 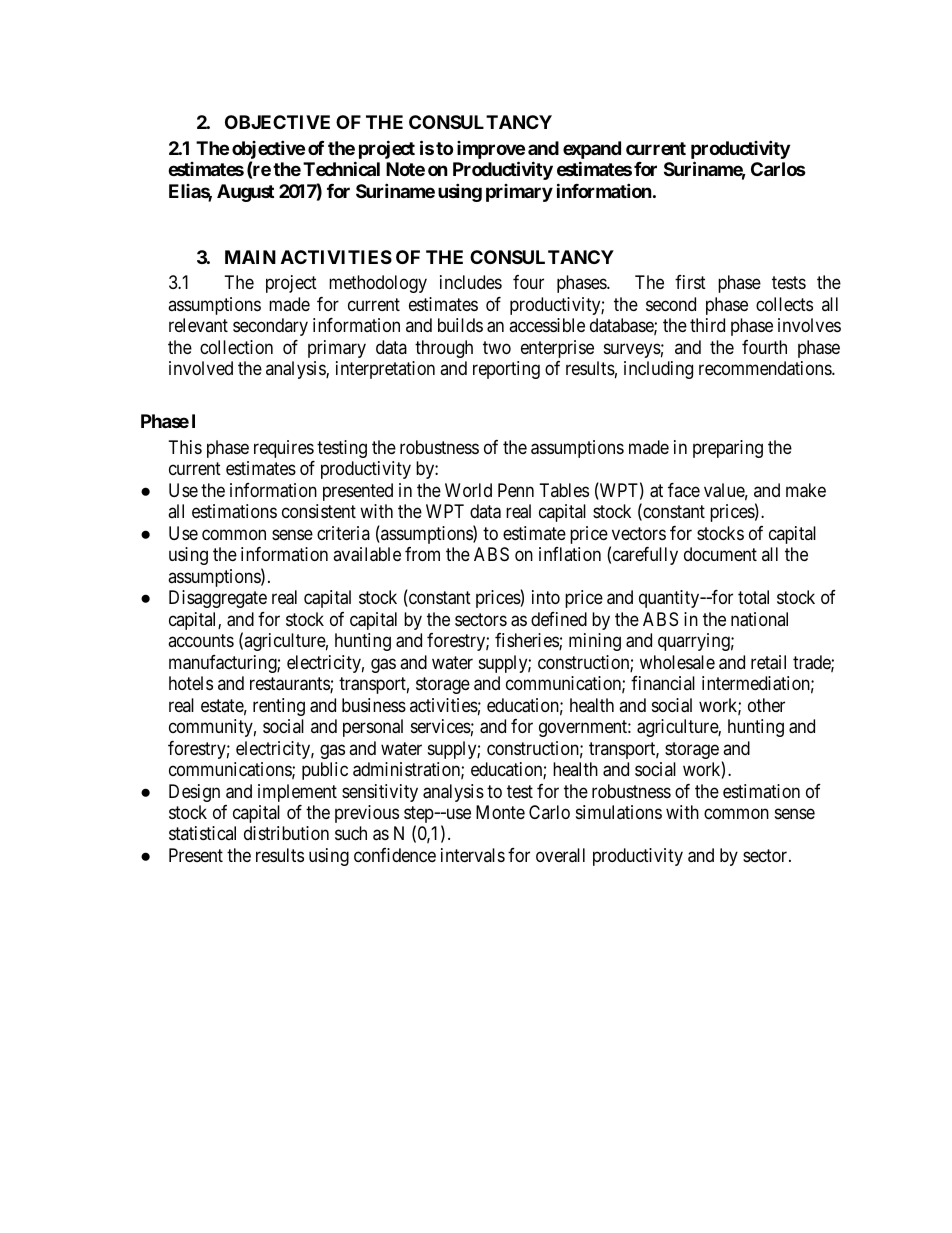 I want to click on distribution, so click(x=286, y=833).
